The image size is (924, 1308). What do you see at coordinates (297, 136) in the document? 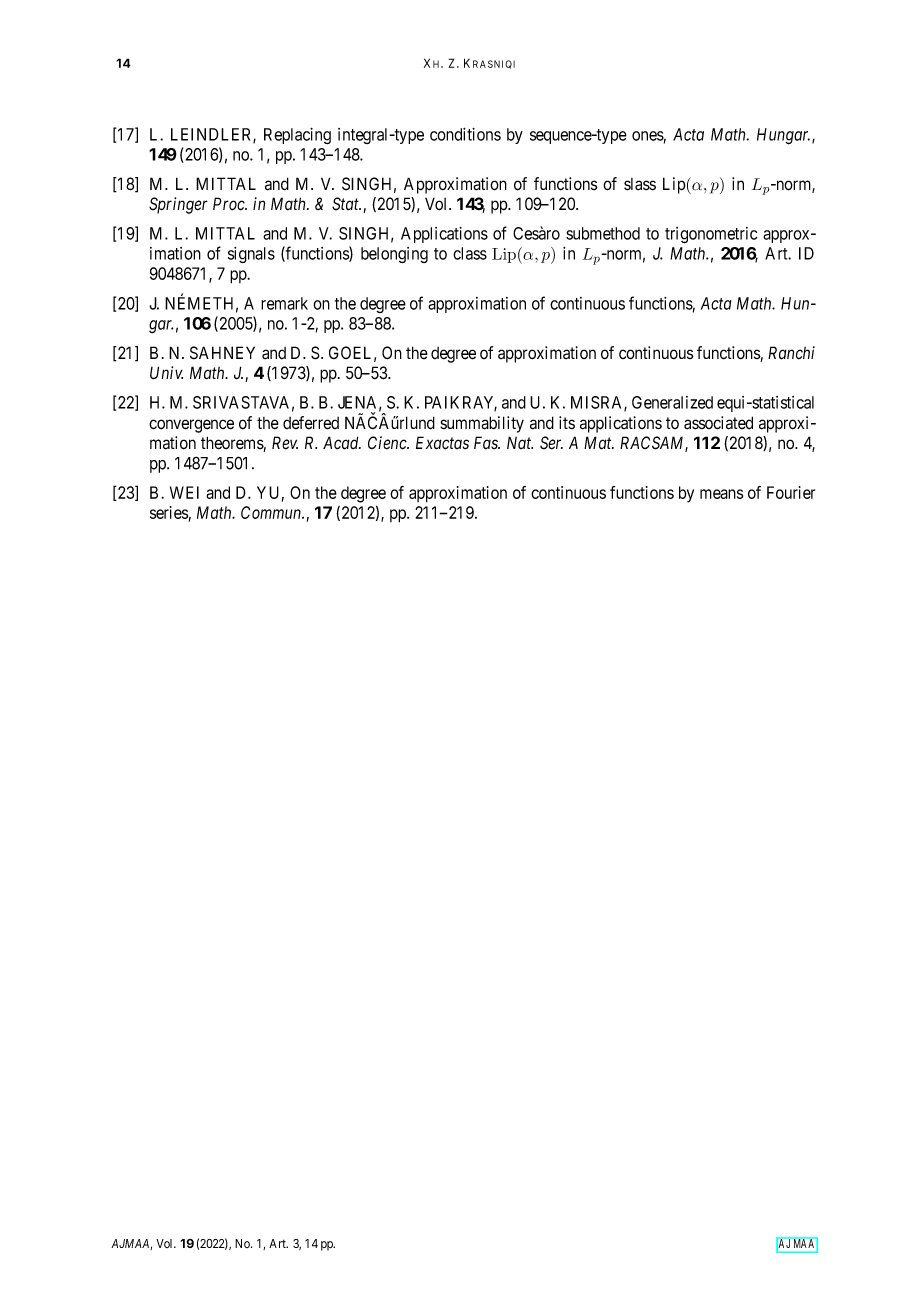
I see `Replacing` at bounding box center [297, 136].
